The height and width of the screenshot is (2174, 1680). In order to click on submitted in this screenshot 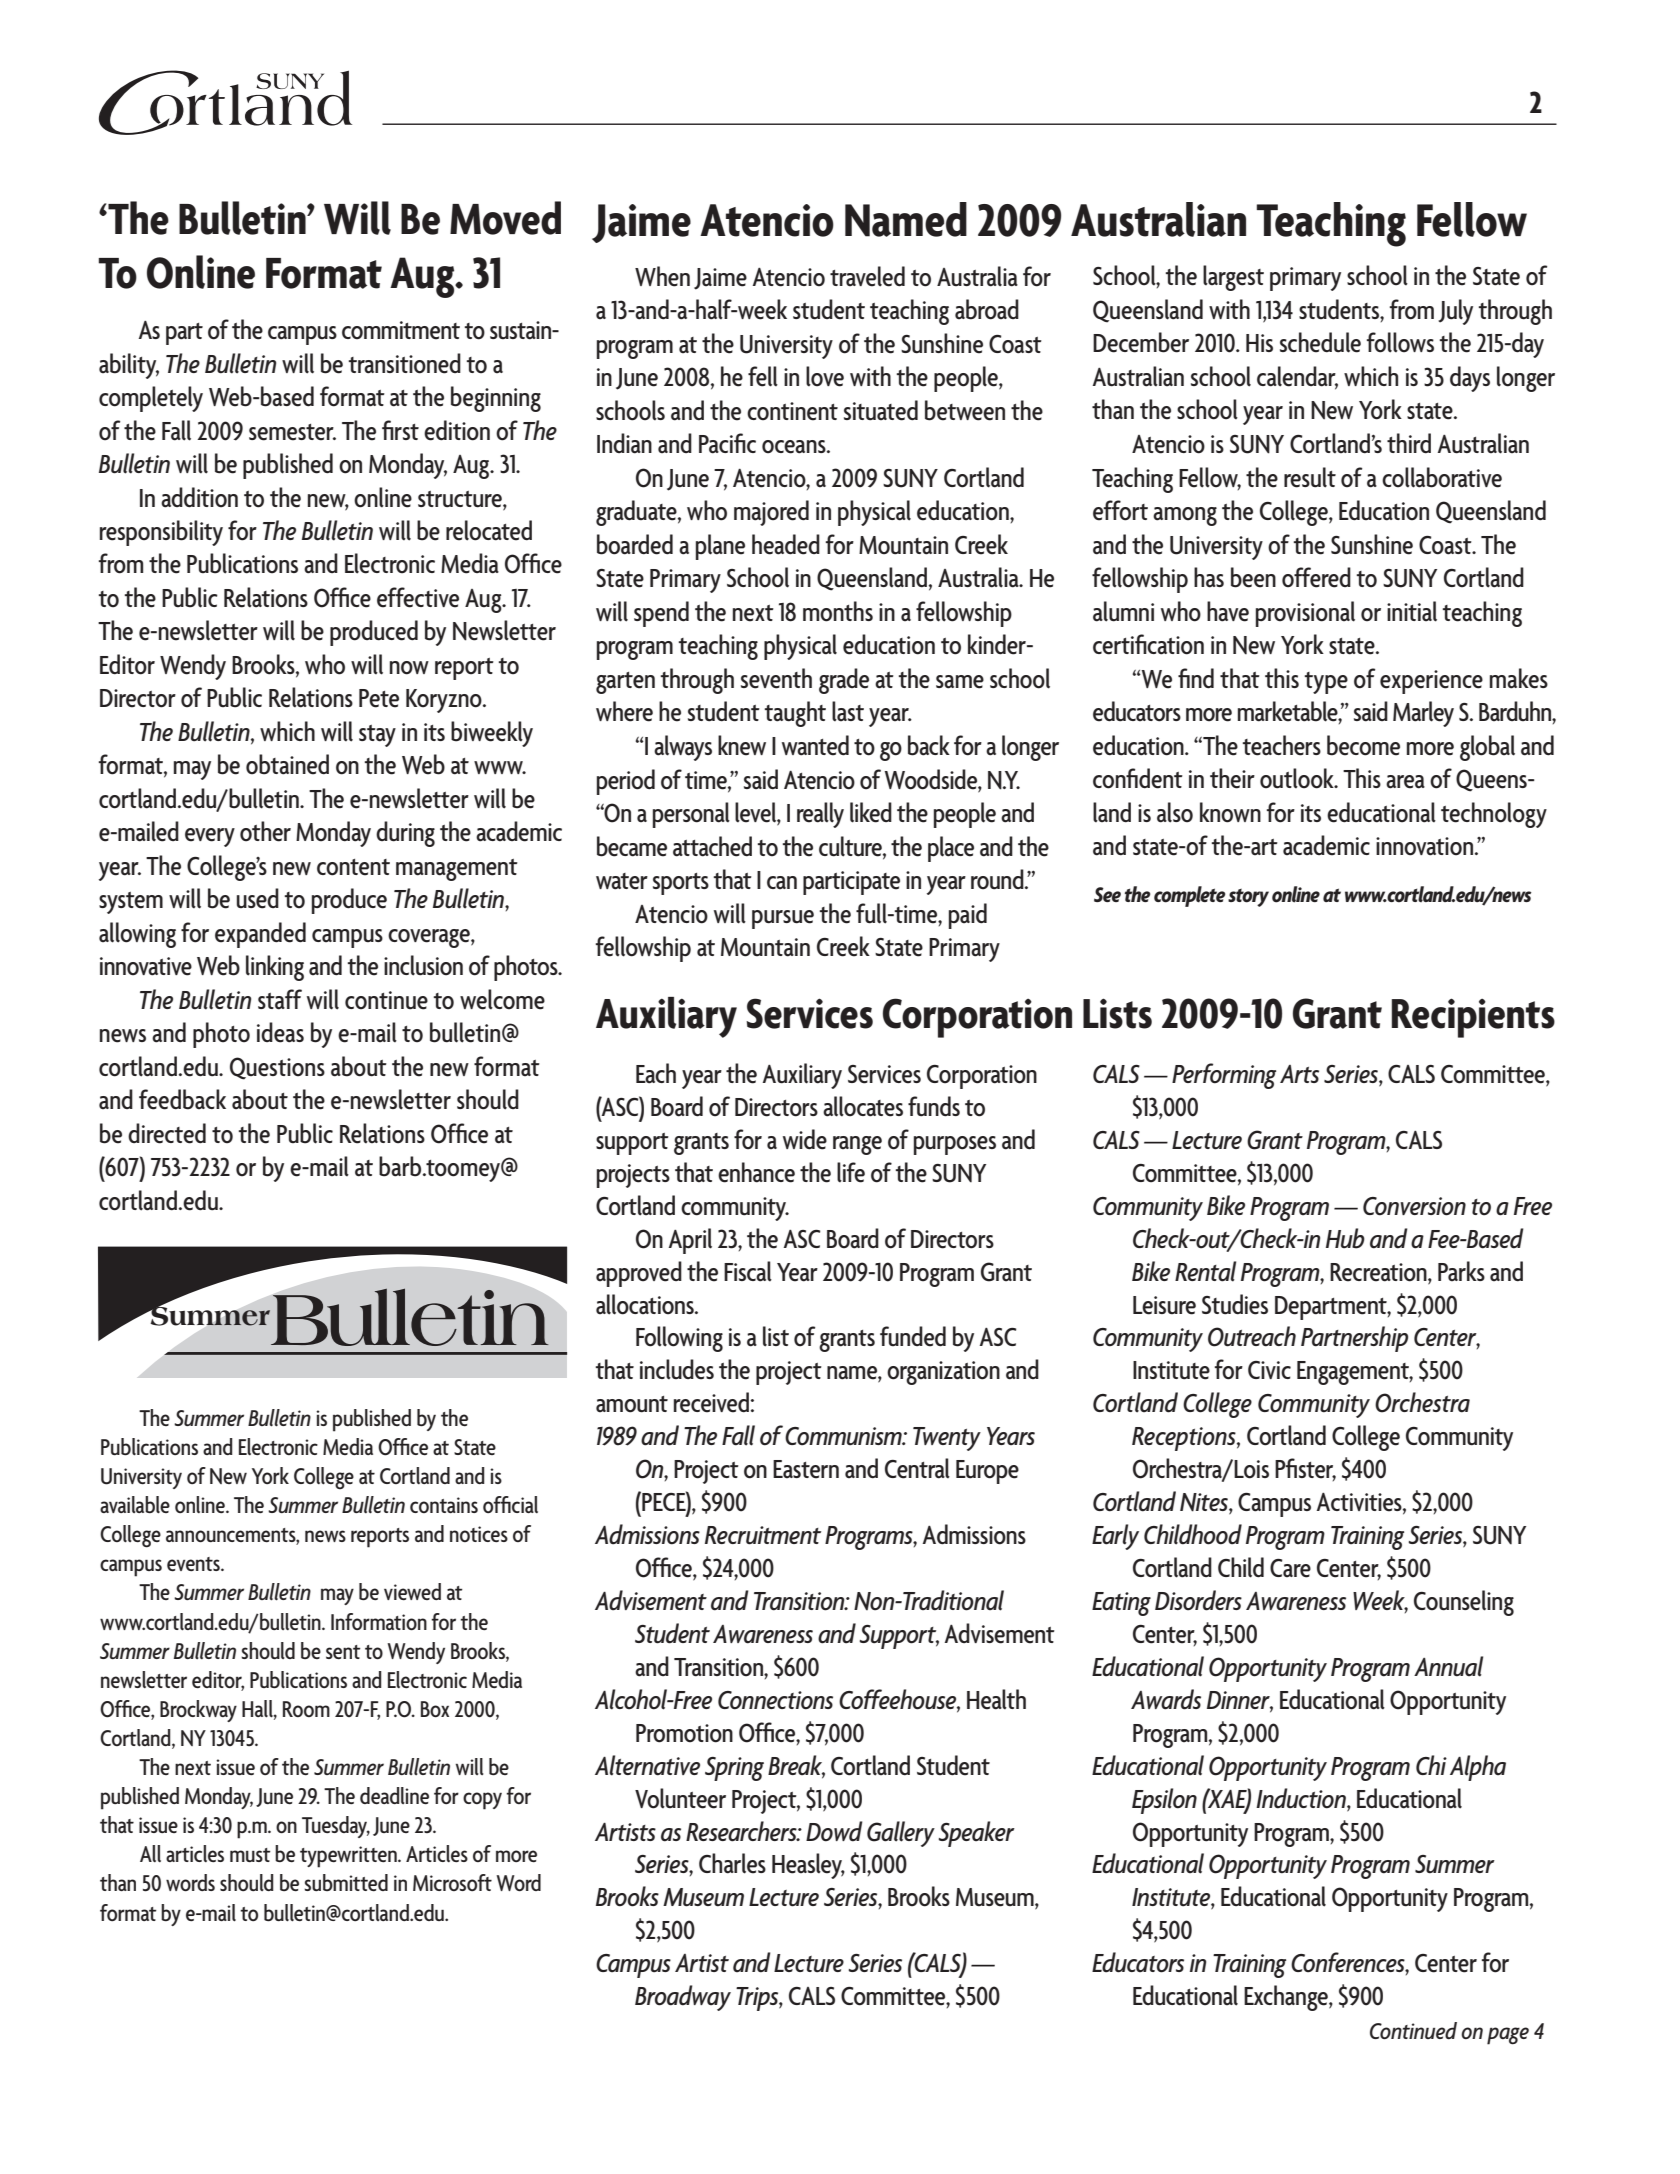, I will do `click(346, 1882)`.
